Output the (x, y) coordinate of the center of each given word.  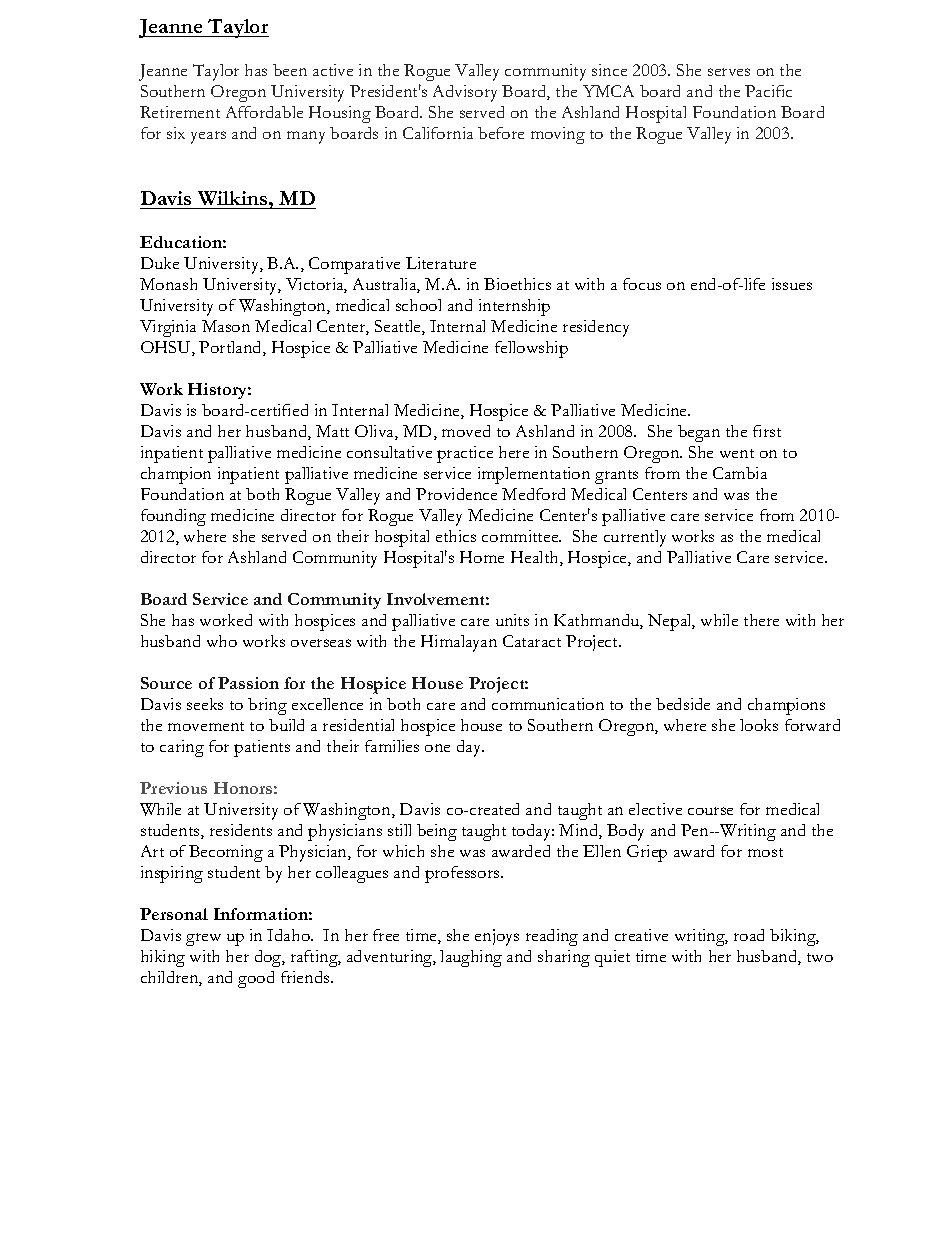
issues (792, 284)
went (737, 453)
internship (514, 307)
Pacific (768, 91)
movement (206, 726)
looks (759, 725)
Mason (226, 326)
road (749, 935)
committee (521, 536)
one (437, 748)
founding (173, 517)
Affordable (264, 112)
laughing (471, 958)
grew (203, 939)
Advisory (465, 93)
